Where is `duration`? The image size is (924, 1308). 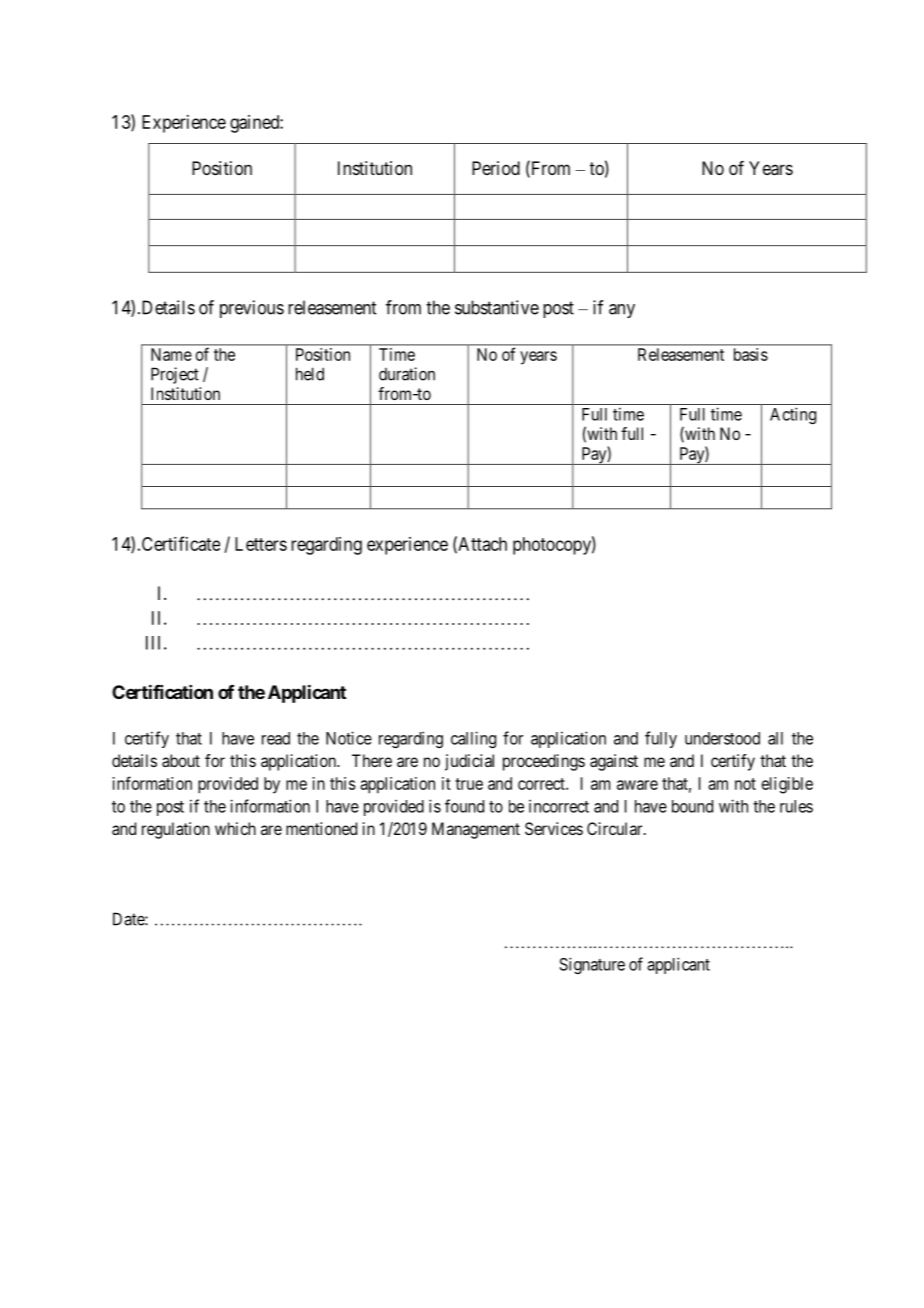 duration is located at coordinates (407, 374).
